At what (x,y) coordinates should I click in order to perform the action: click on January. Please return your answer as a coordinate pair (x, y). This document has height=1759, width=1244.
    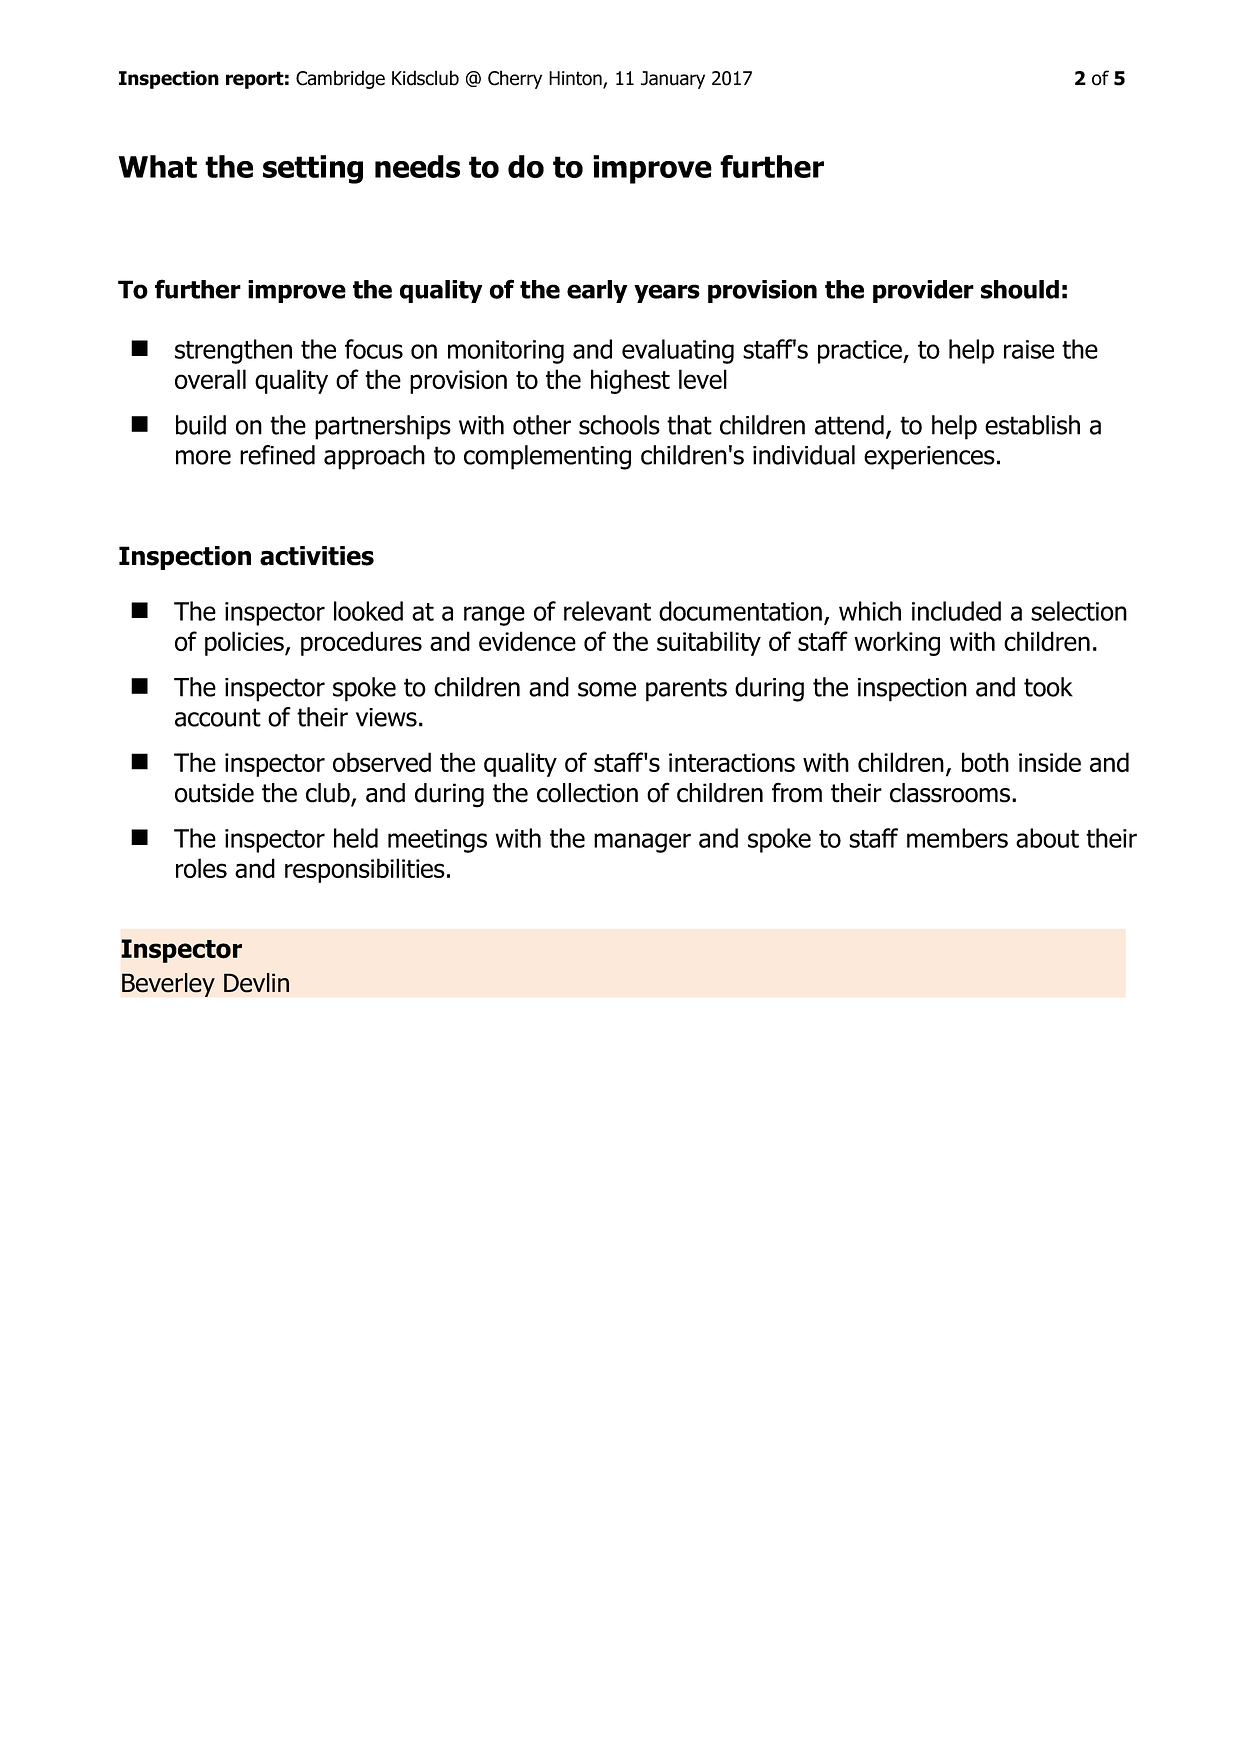
    Looking at the image, I should click on (673, 80).
